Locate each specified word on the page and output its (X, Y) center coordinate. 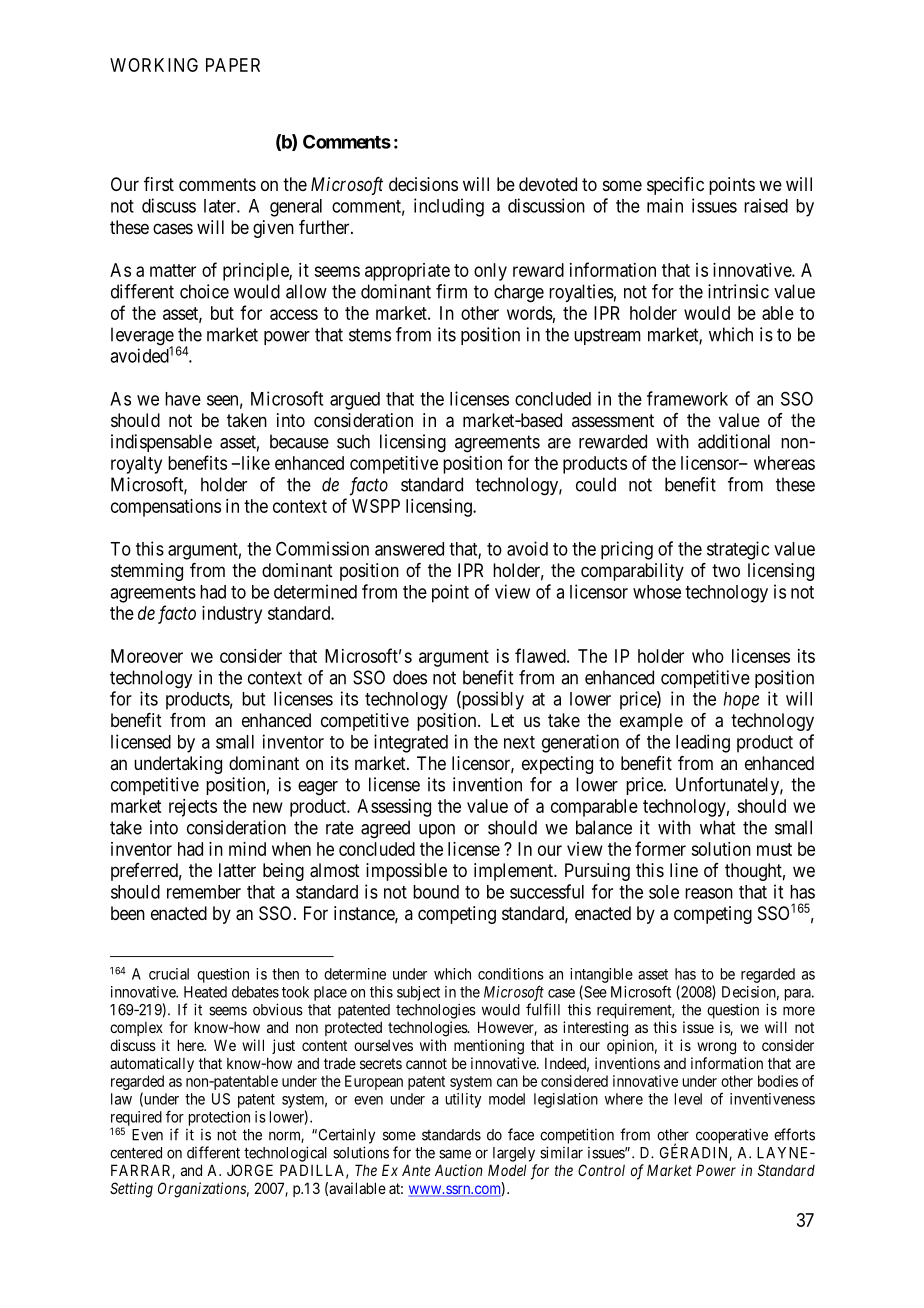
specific (675, 186)
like (254, 463)
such (353, 441)
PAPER (233, 65)
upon (437, 831)
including (449, 207)
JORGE (250, 1170)
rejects (193, 808)
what (717, 827)
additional (734, 441)
